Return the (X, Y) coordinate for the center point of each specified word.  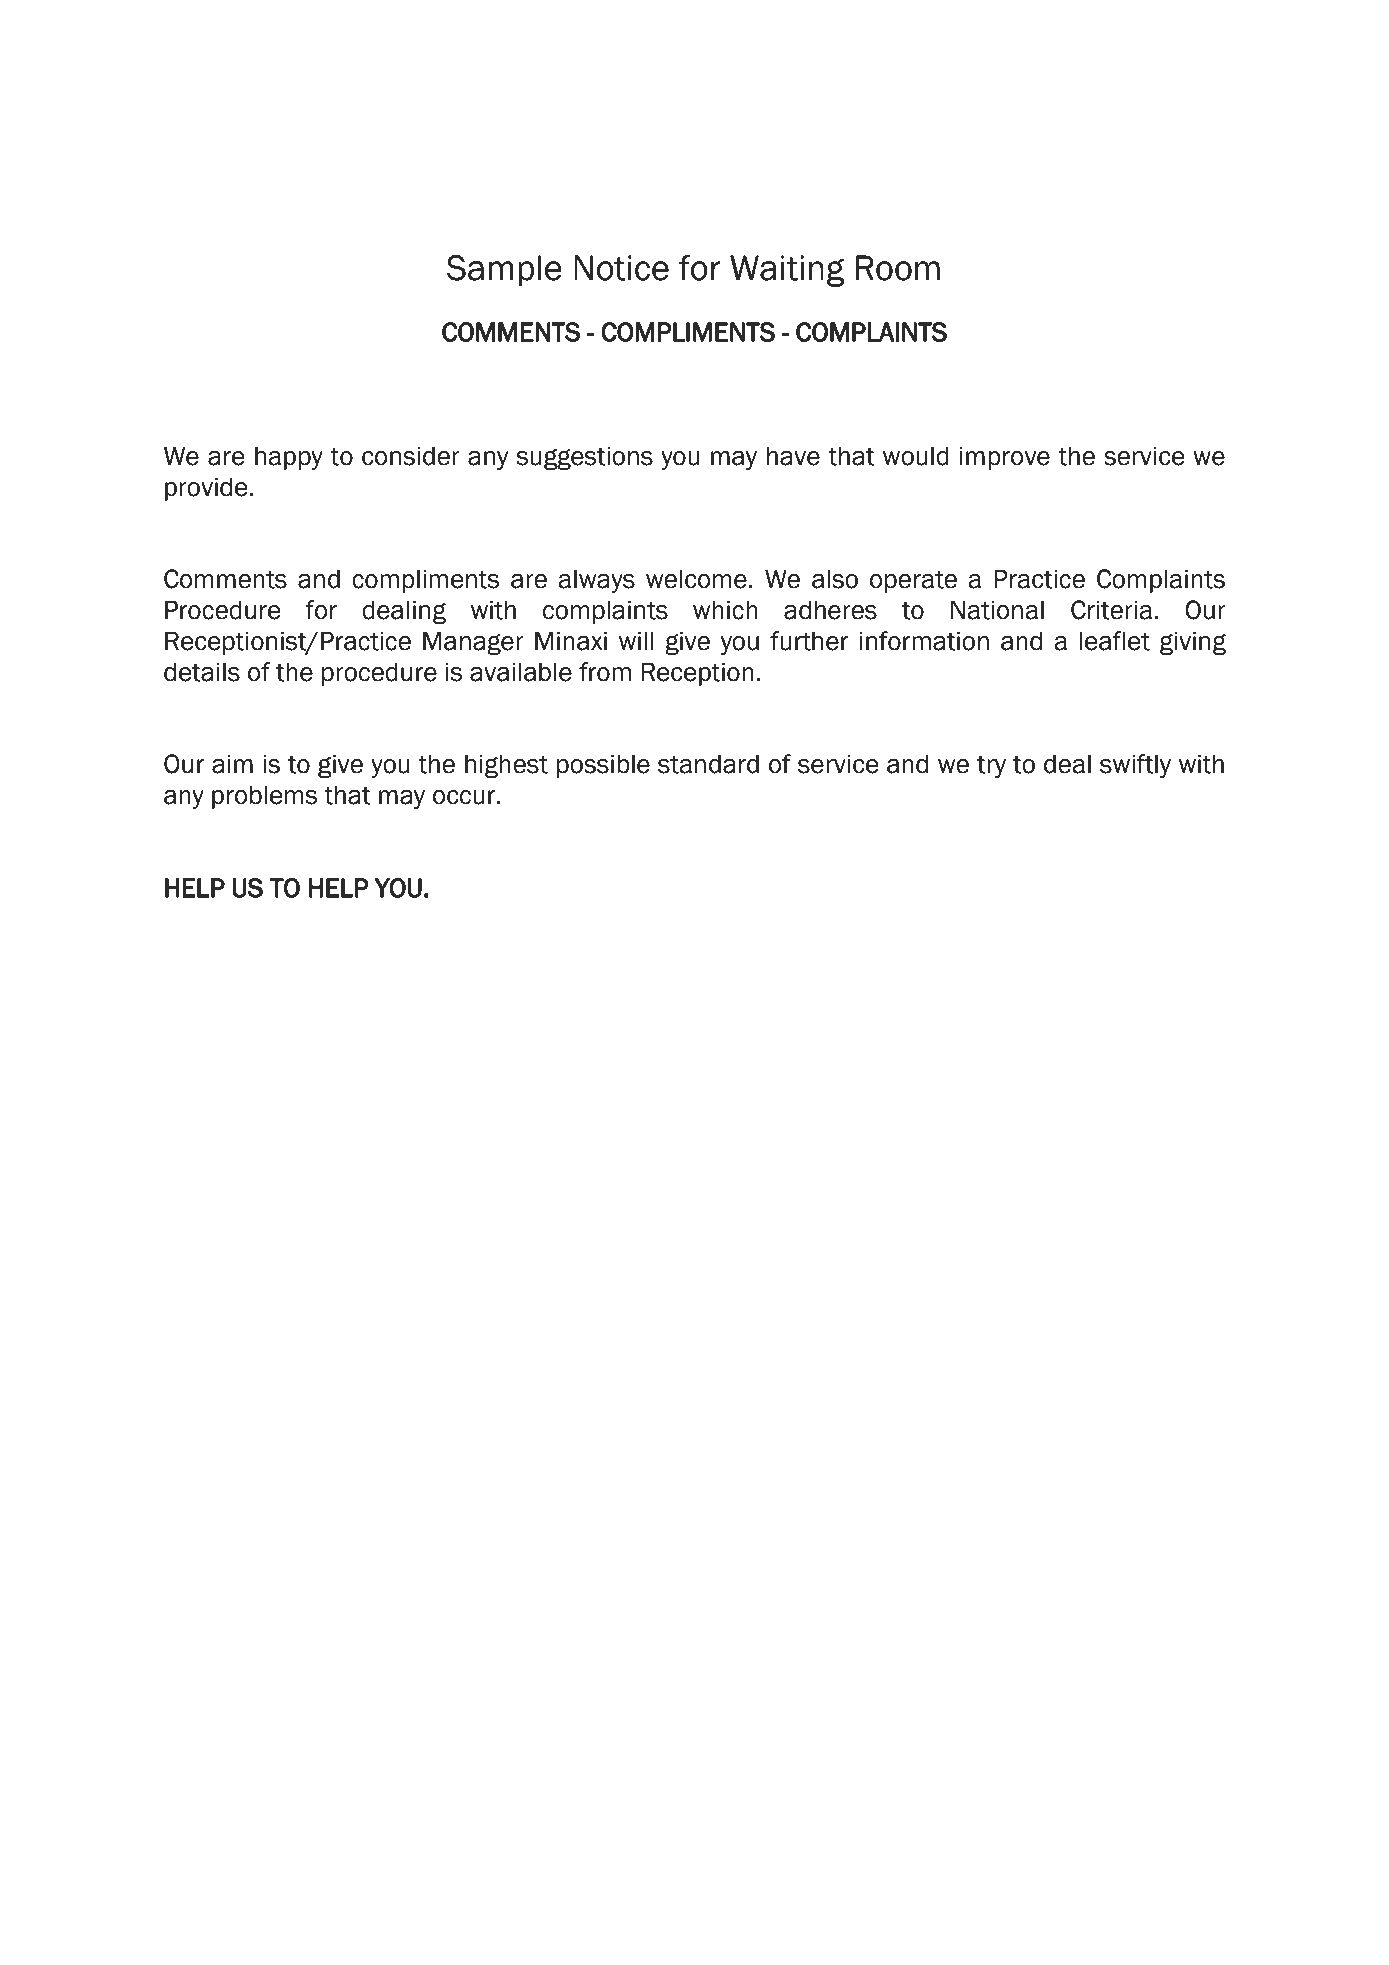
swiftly (1135, 766)
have (793, 456)
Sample (504, 271)
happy (289, 458)
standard (708, 764)
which (725, 610)
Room (898, 268)
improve (1005, 458)
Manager (473, 643)
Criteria (1111, 610)
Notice (621, 268)
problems (265, 797)
